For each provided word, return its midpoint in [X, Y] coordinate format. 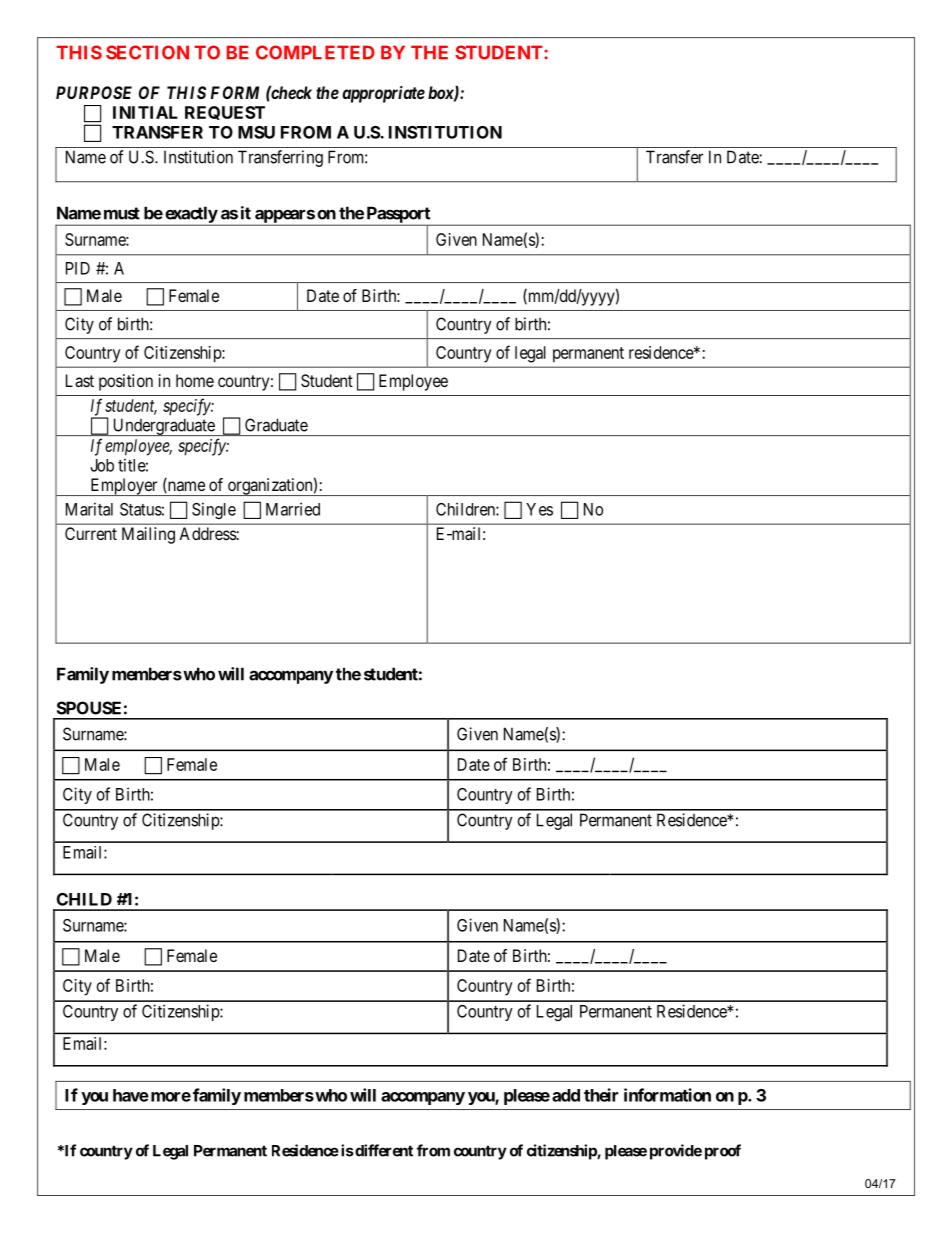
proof [723, 1152]
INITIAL [145, 112]
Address [208, 533]
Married [293, 509]
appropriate [383, 94]
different [383, 1150]
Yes [539, 509]
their [601, 1095]
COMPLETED [315, 52]
